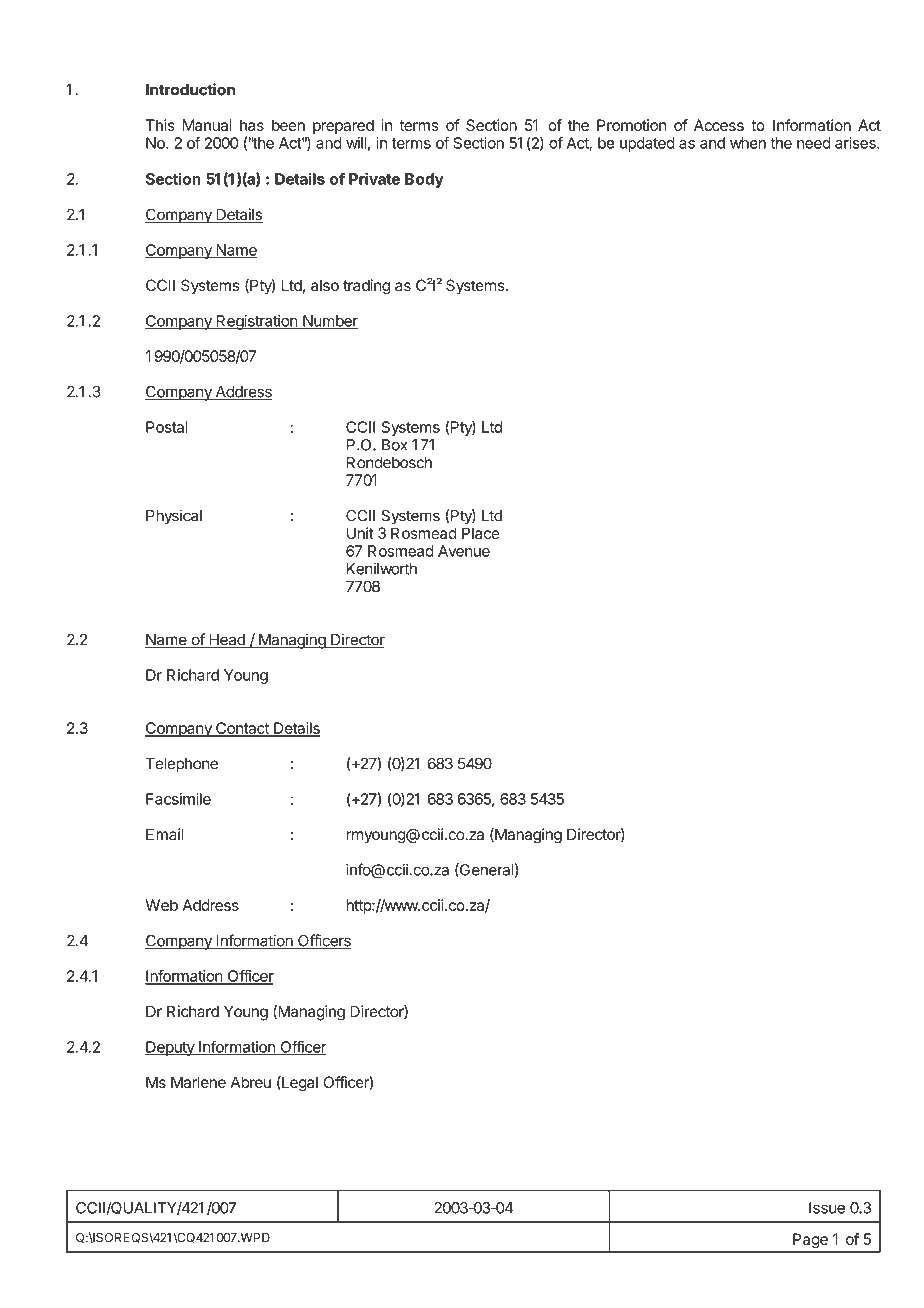  I want to click on Issue, so click(827, 1208).
